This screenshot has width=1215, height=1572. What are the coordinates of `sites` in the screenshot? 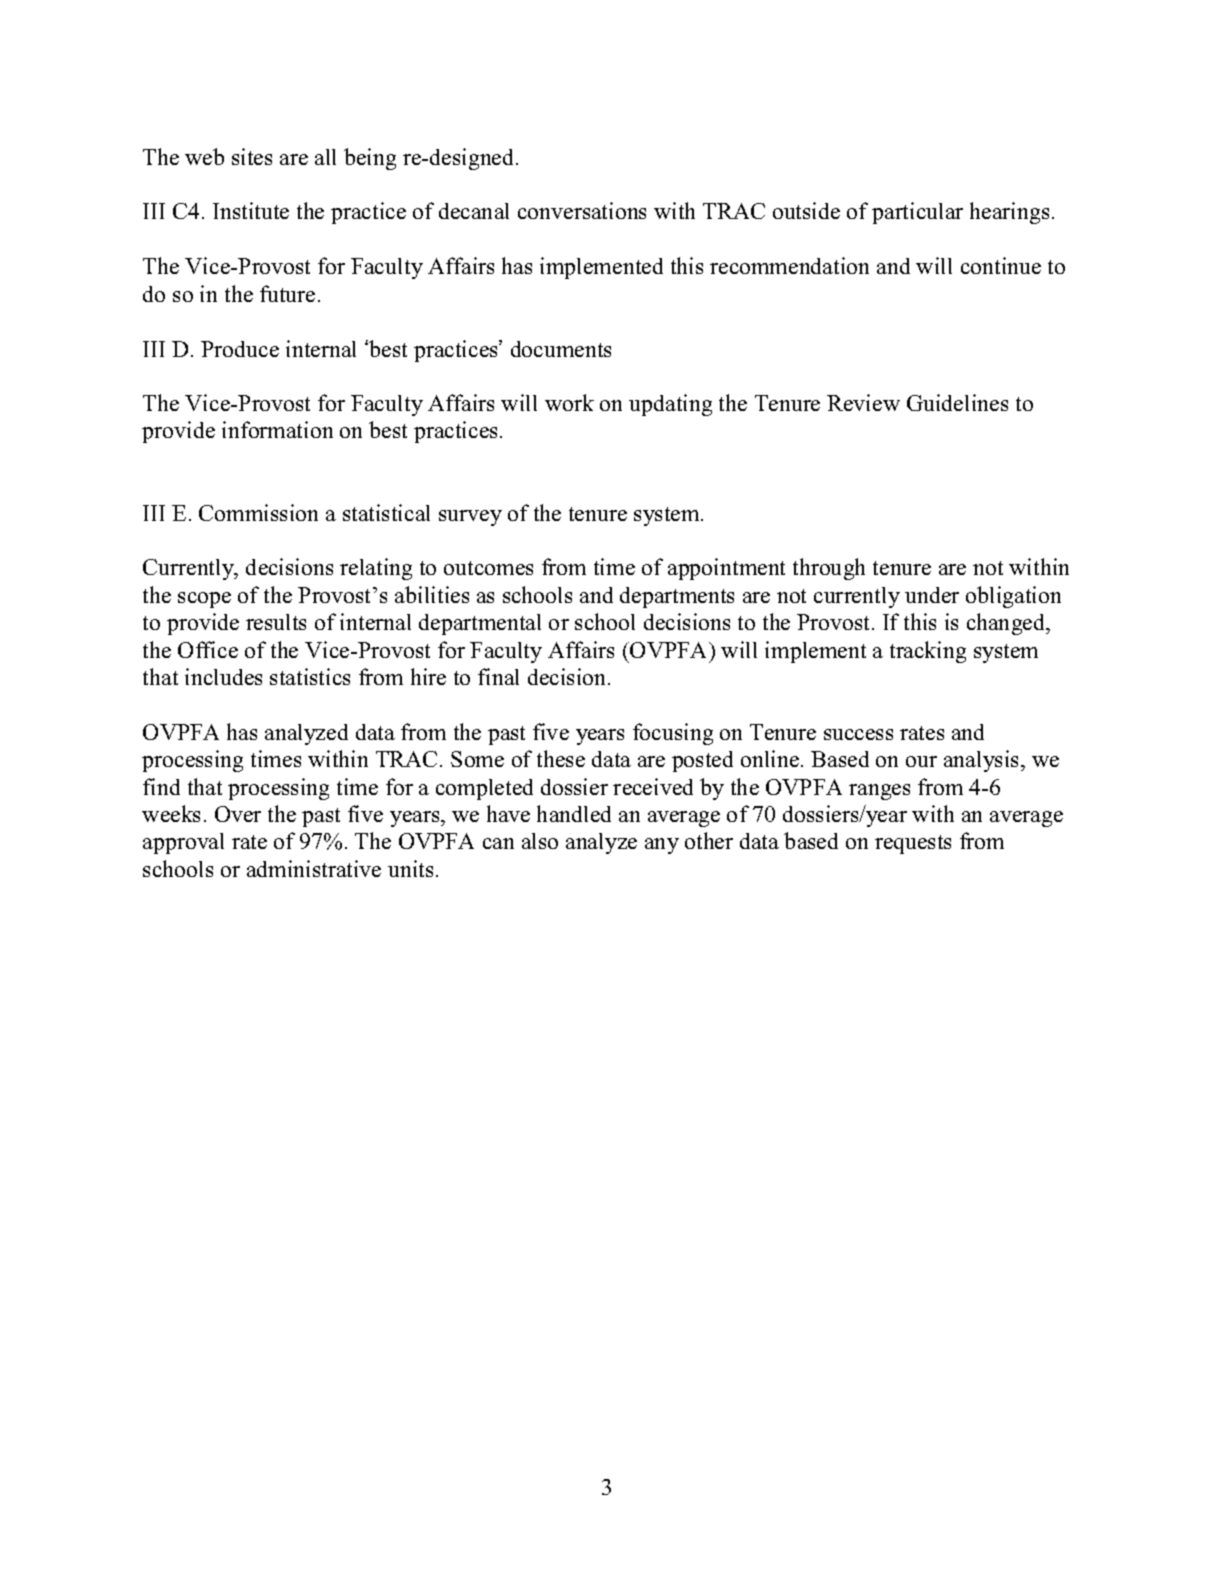 It's located at (252, 156).
